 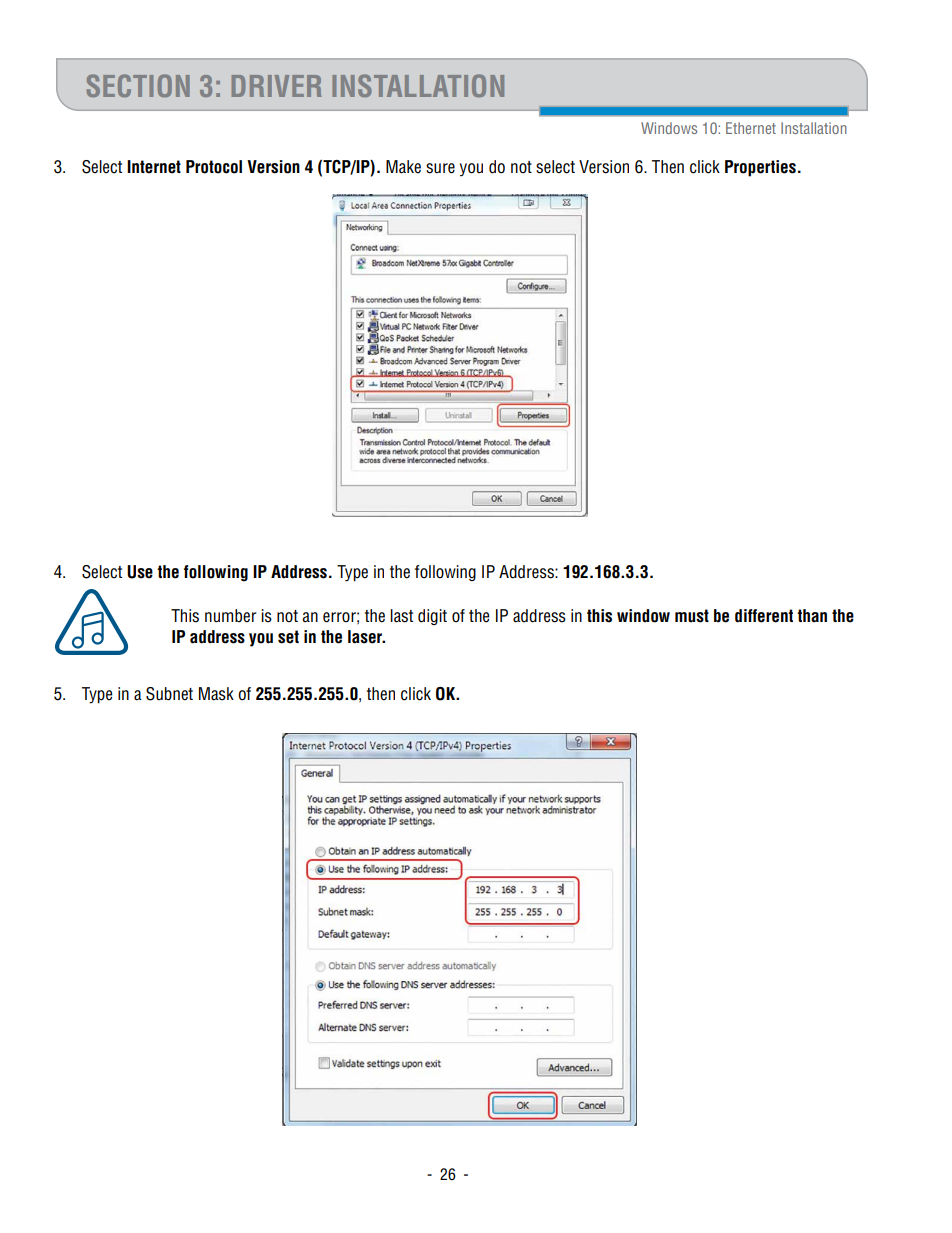 What do you see at coordinates (216, 694) in the screenshot?
I see `Mask` at bounding box center [216, 694].
